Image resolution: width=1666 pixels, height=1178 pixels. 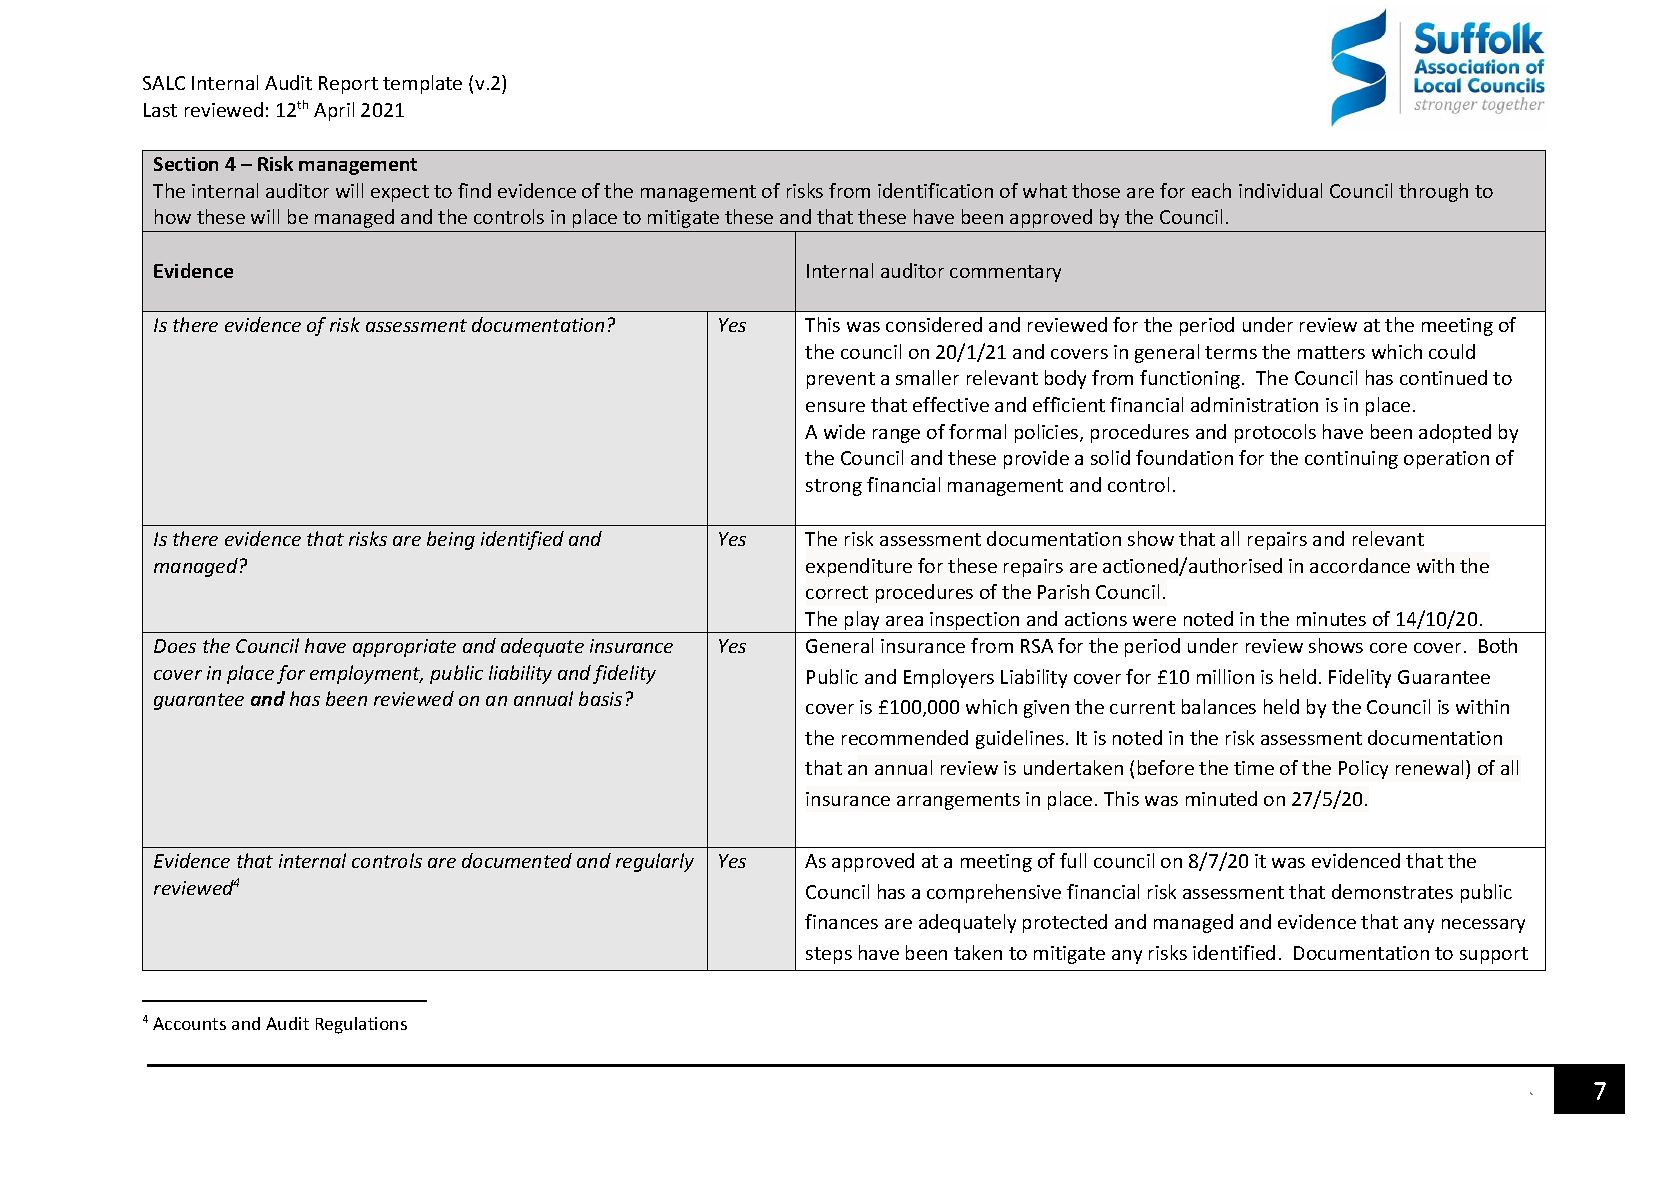 What do you see at coordinates (451, 540) in the screenshot?
I see `being` at bounding box center [451, 540].
